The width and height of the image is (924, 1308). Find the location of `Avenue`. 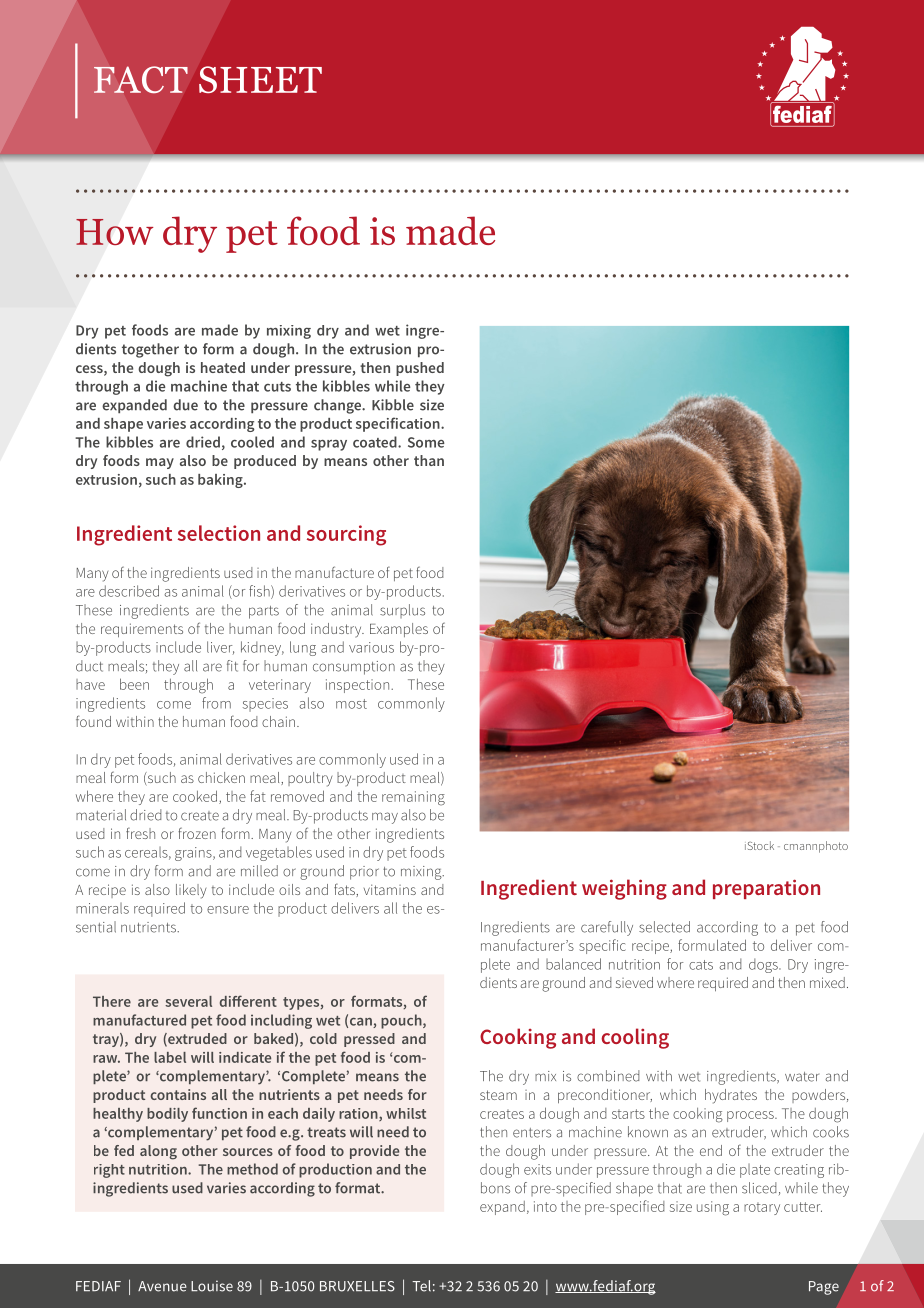

Avenue is located at coordinates (162, 1286).
